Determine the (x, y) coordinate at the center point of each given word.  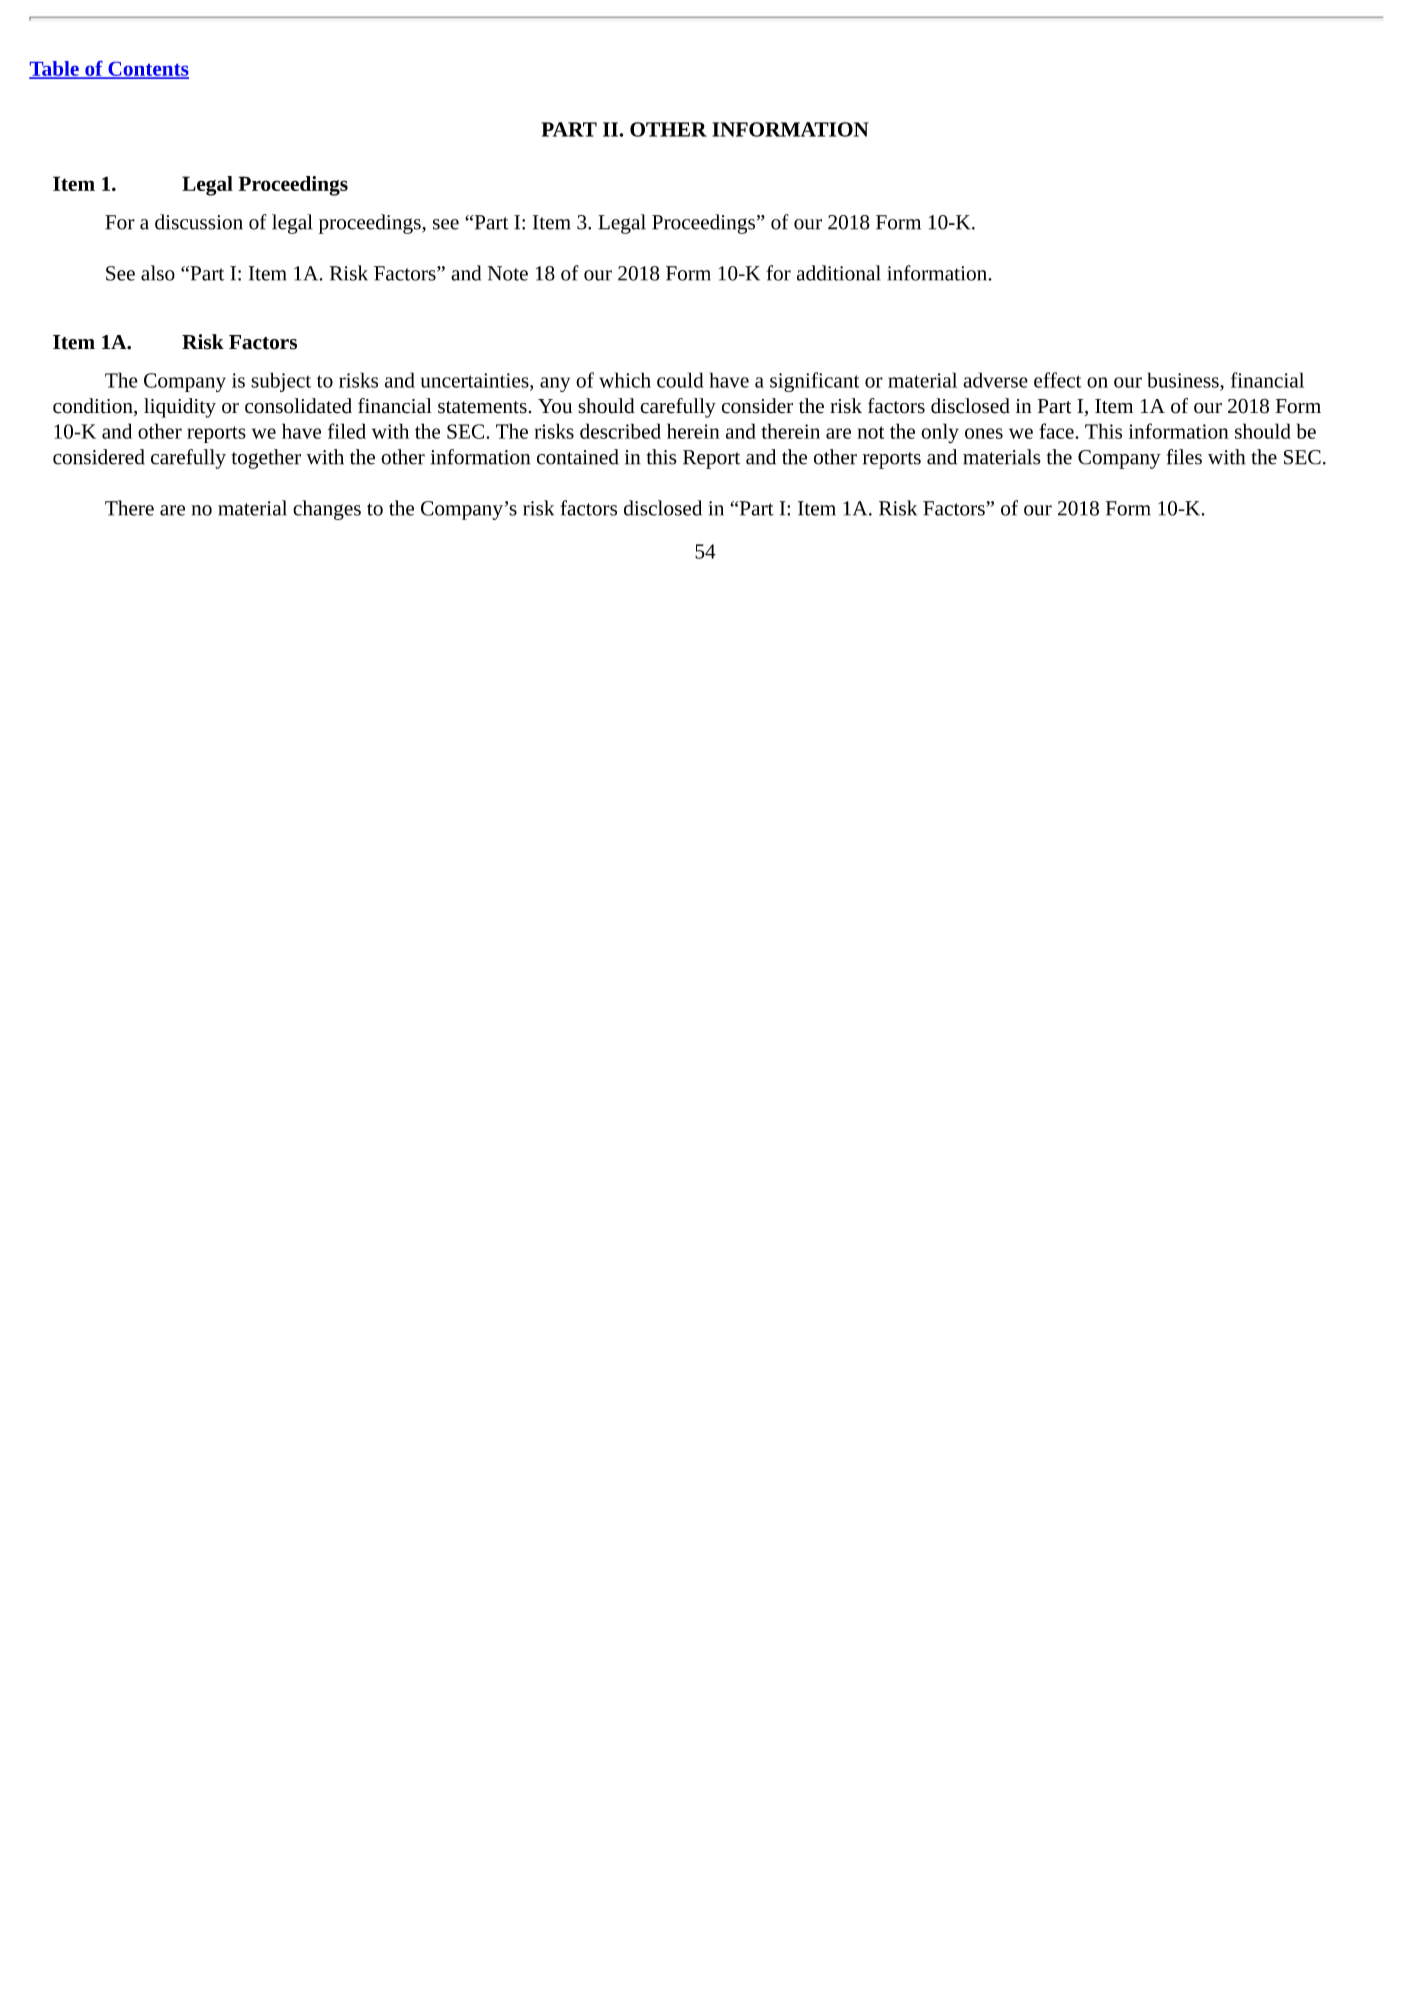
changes (327, 510)
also (158, 273)
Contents (147, 70)
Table (55, 69)
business (1184, 380)
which (625, 380)
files (1184, 457)
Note (508, 273)
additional (839, 273)
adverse (995, 380)
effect (1057, 380)
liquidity (180, 408)
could (680, 380)
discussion (199, 222)
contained (578, 457)
